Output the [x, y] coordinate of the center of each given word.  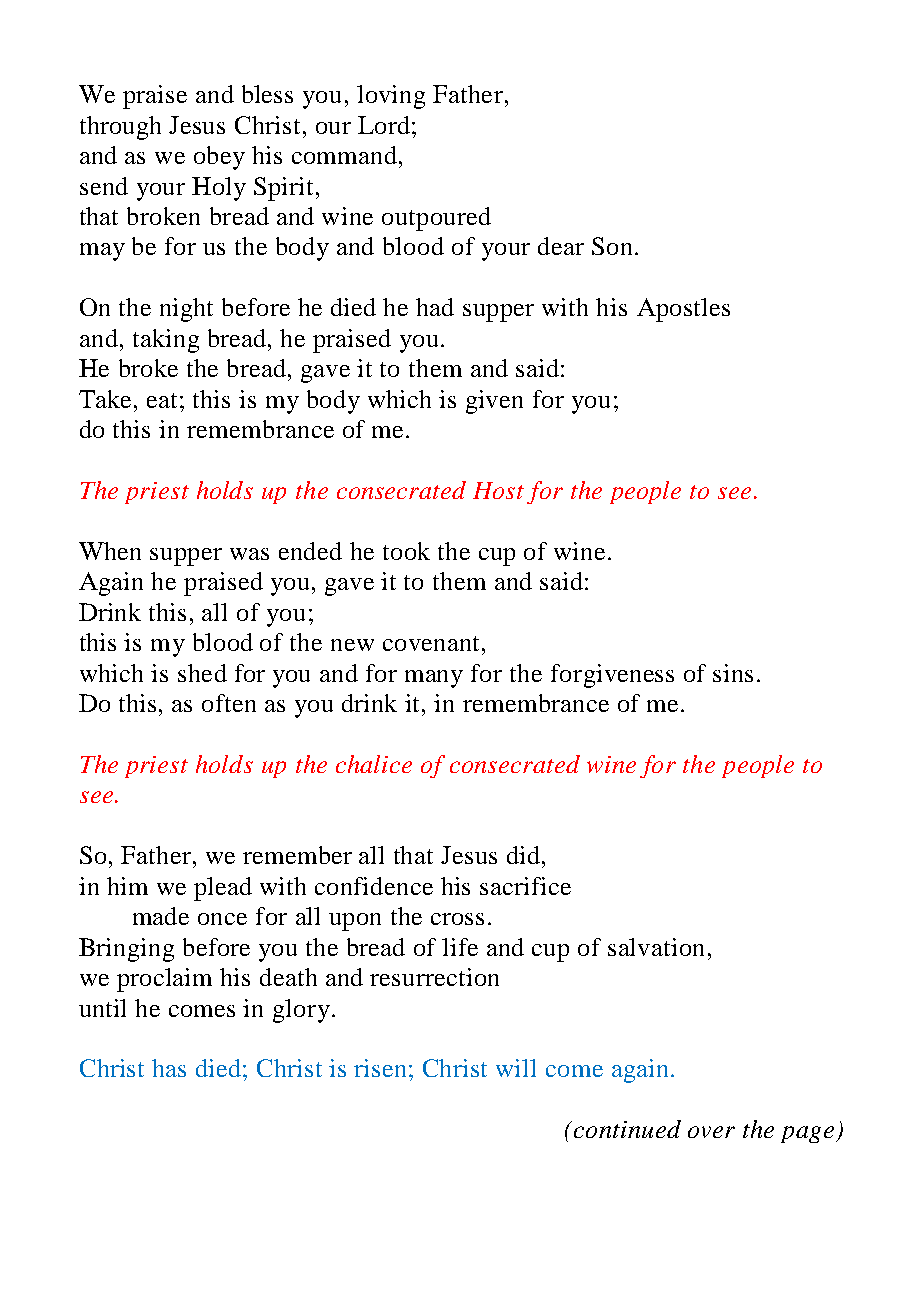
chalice [374, 764]
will [516, 1068]
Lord [384, 125]
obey [219, 158]
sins [733, 673]
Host [498, 490]
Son [612, 246]
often [229, 703]
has [169, 1068]
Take [107, 399]
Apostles [683, 310]
